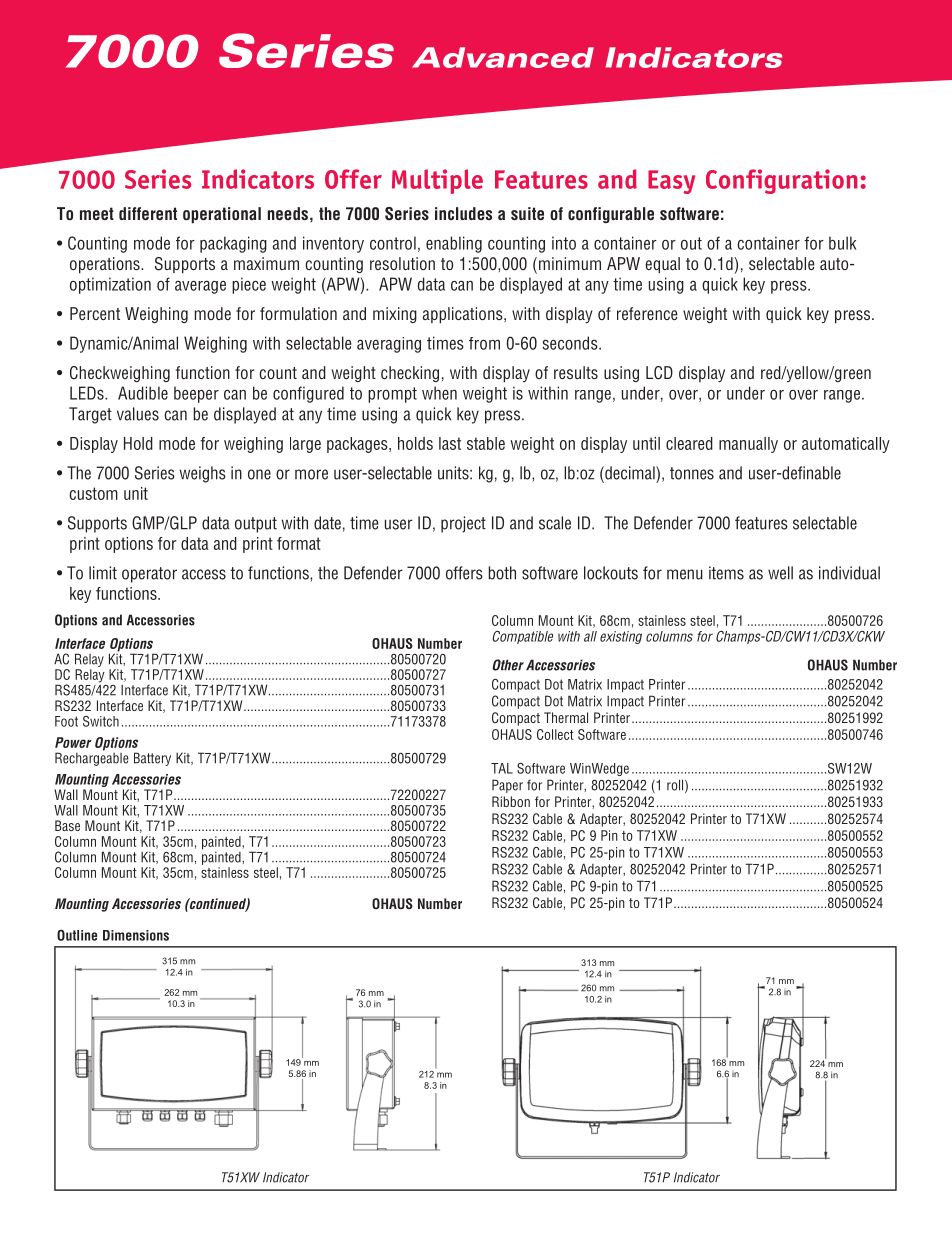 The height and width of the screenshot is (1233, 952). I want to click on project, so click(463, 524).
